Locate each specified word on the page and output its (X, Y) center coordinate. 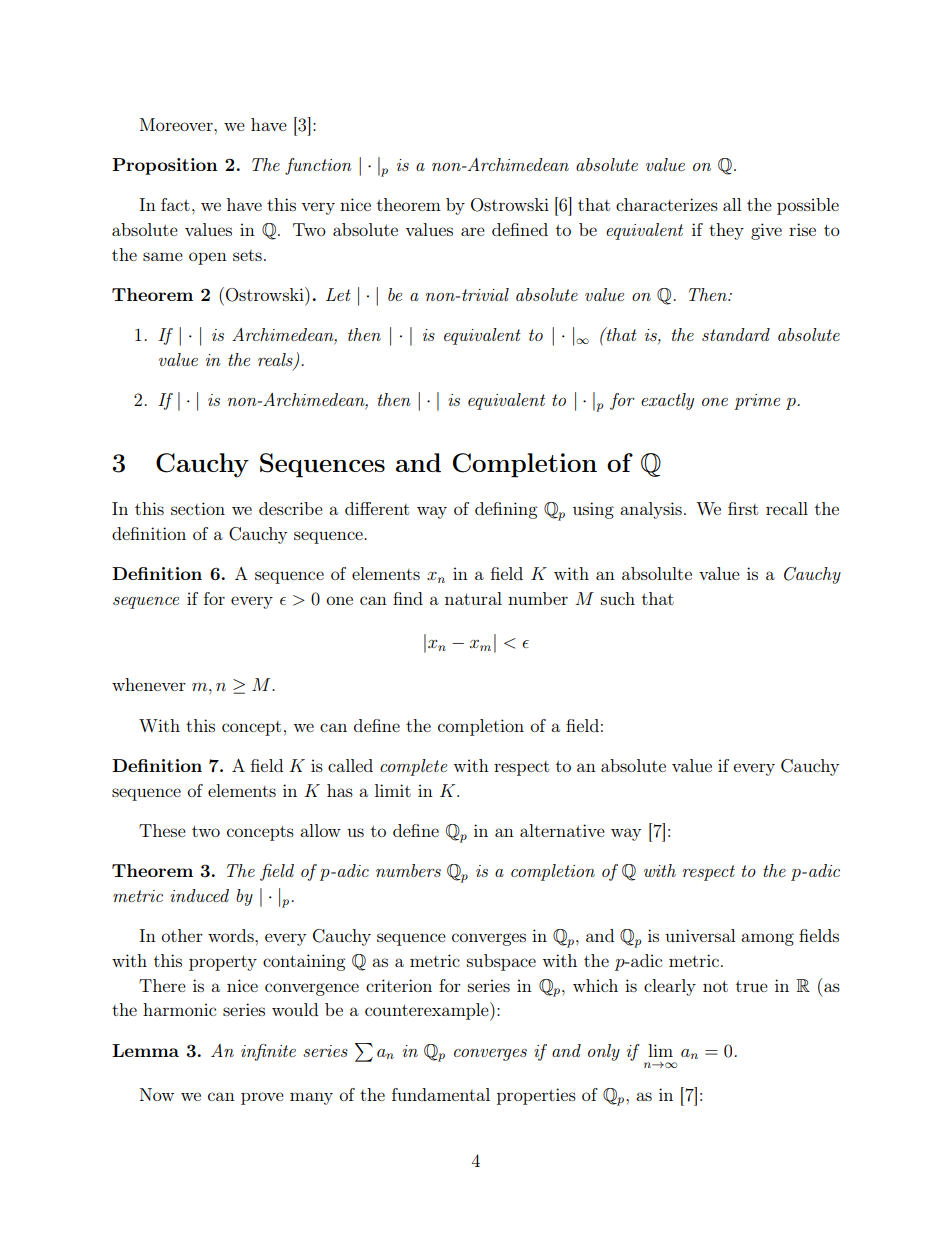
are (473, 231)
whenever (149, 684)
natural (473, 598)
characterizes (667, 204)
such (618, 598)
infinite (268, 1052)
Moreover (177, 124)
